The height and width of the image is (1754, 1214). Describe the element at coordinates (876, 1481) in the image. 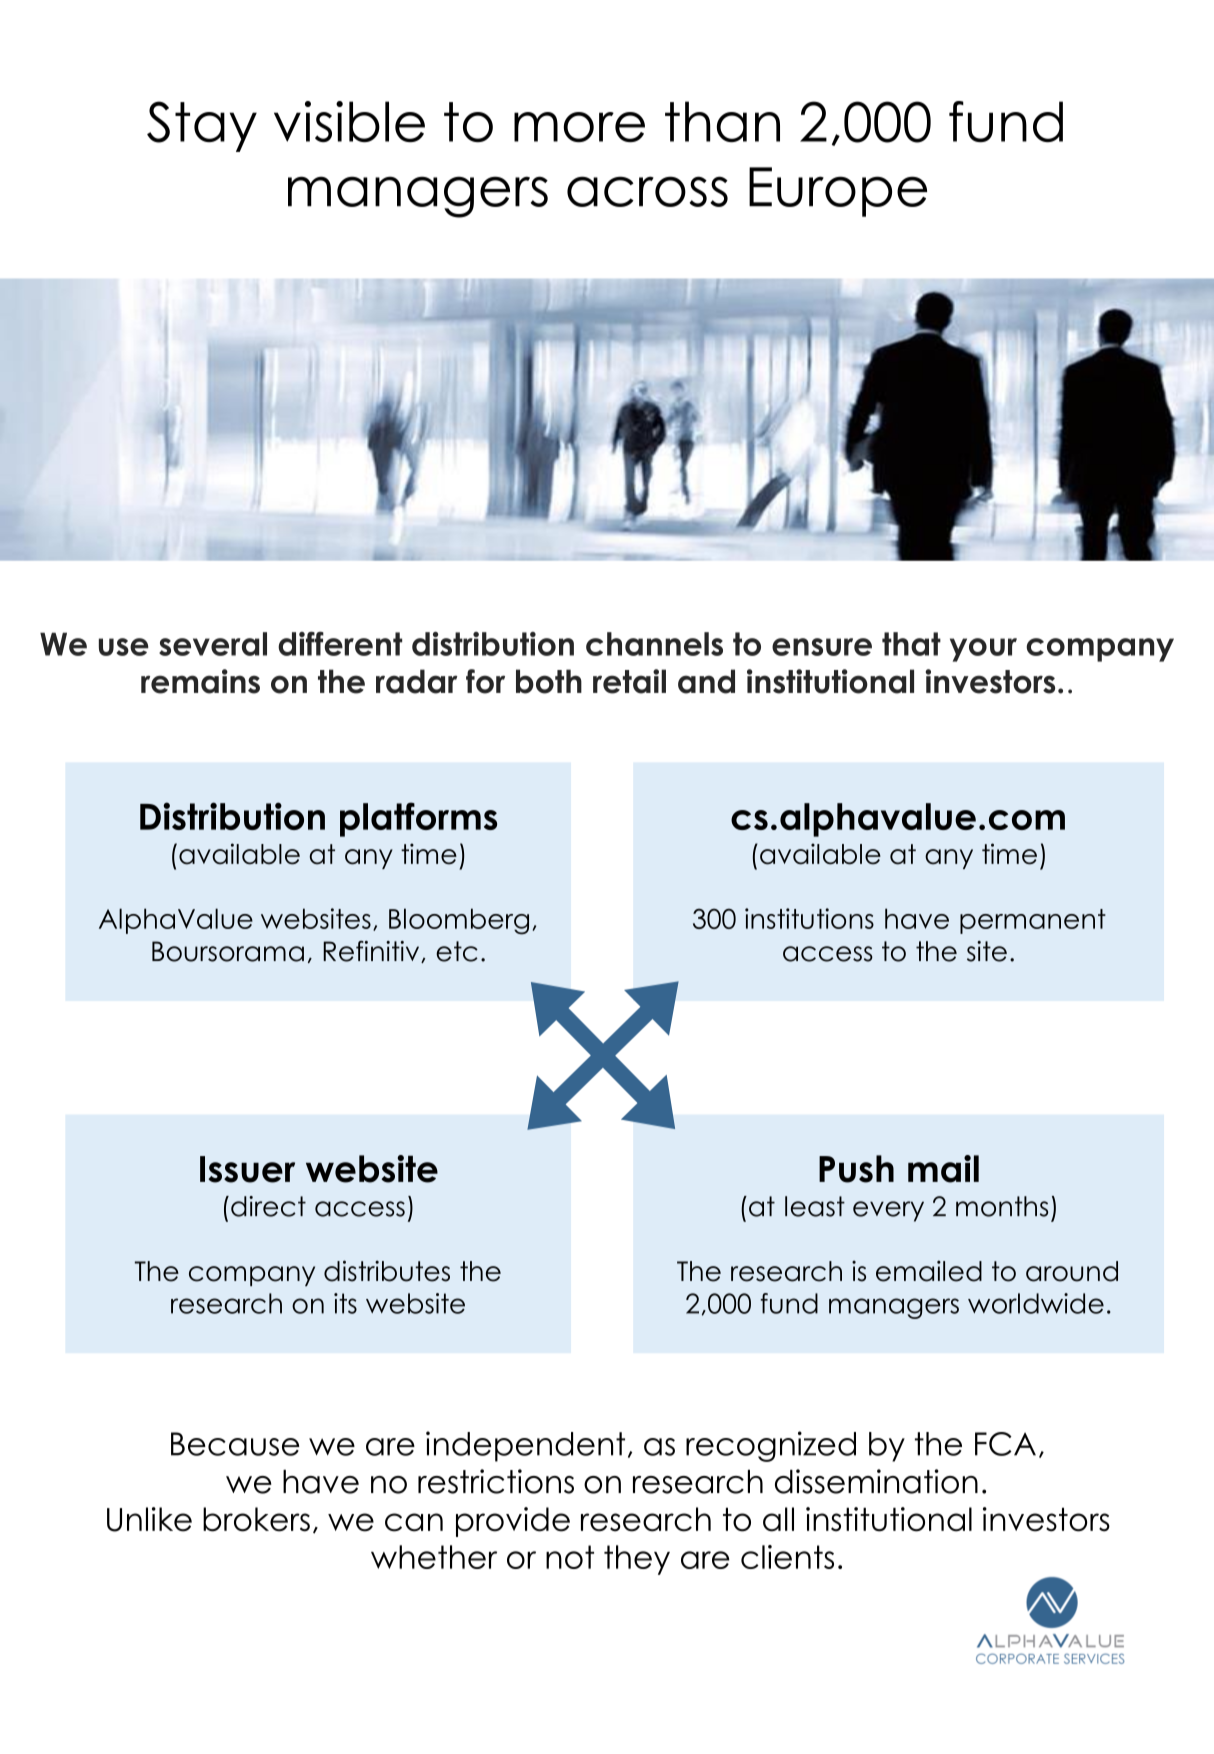

I see `dissemination` at that location.
